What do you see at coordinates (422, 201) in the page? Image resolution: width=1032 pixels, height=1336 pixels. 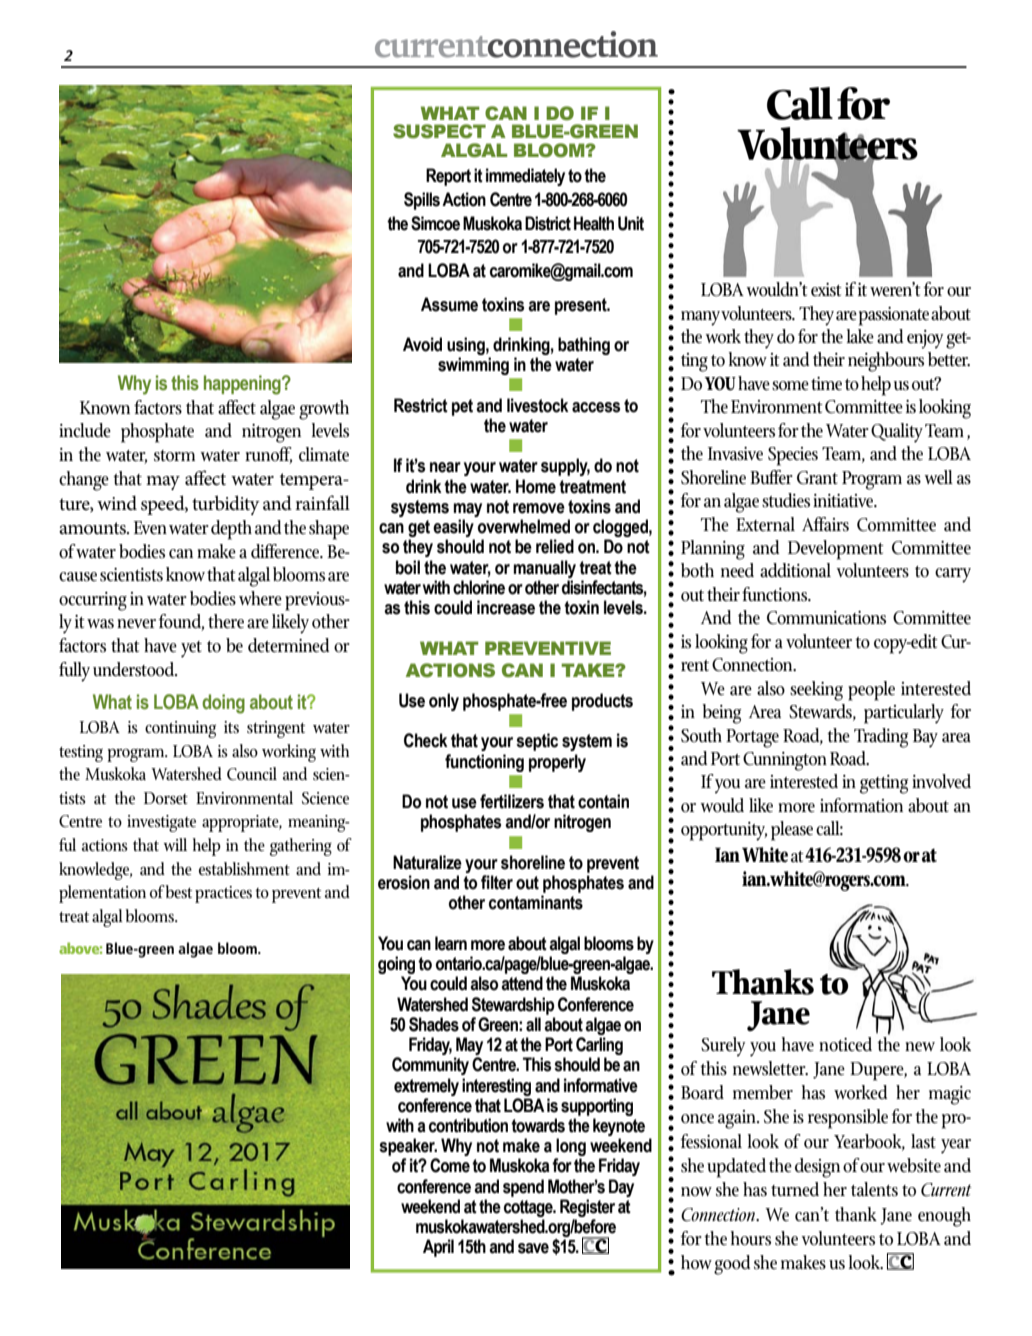 I see `Spills` at bounding box center [422, 201].
